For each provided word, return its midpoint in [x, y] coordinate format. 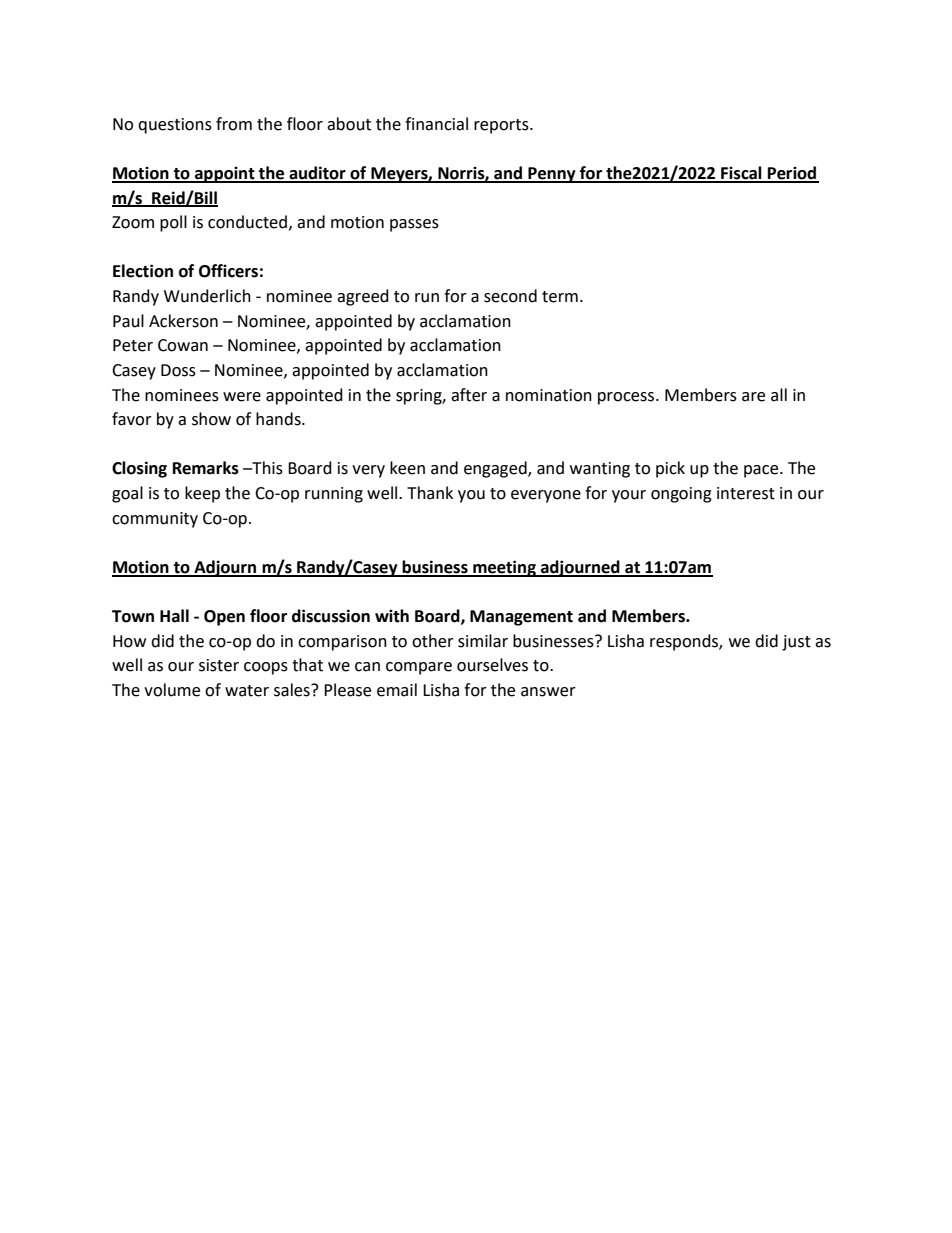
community [155, 520]
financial [436, 124]
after [469, 395]
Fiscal [741, 174]
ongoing [681, 495]
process [626, 398]
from [234, 124]
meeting [504, 568]
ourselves [492, 665]
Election [143, 271]
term [560, 297]
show [211, 419]
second [510, 296]
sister [219, 665]
